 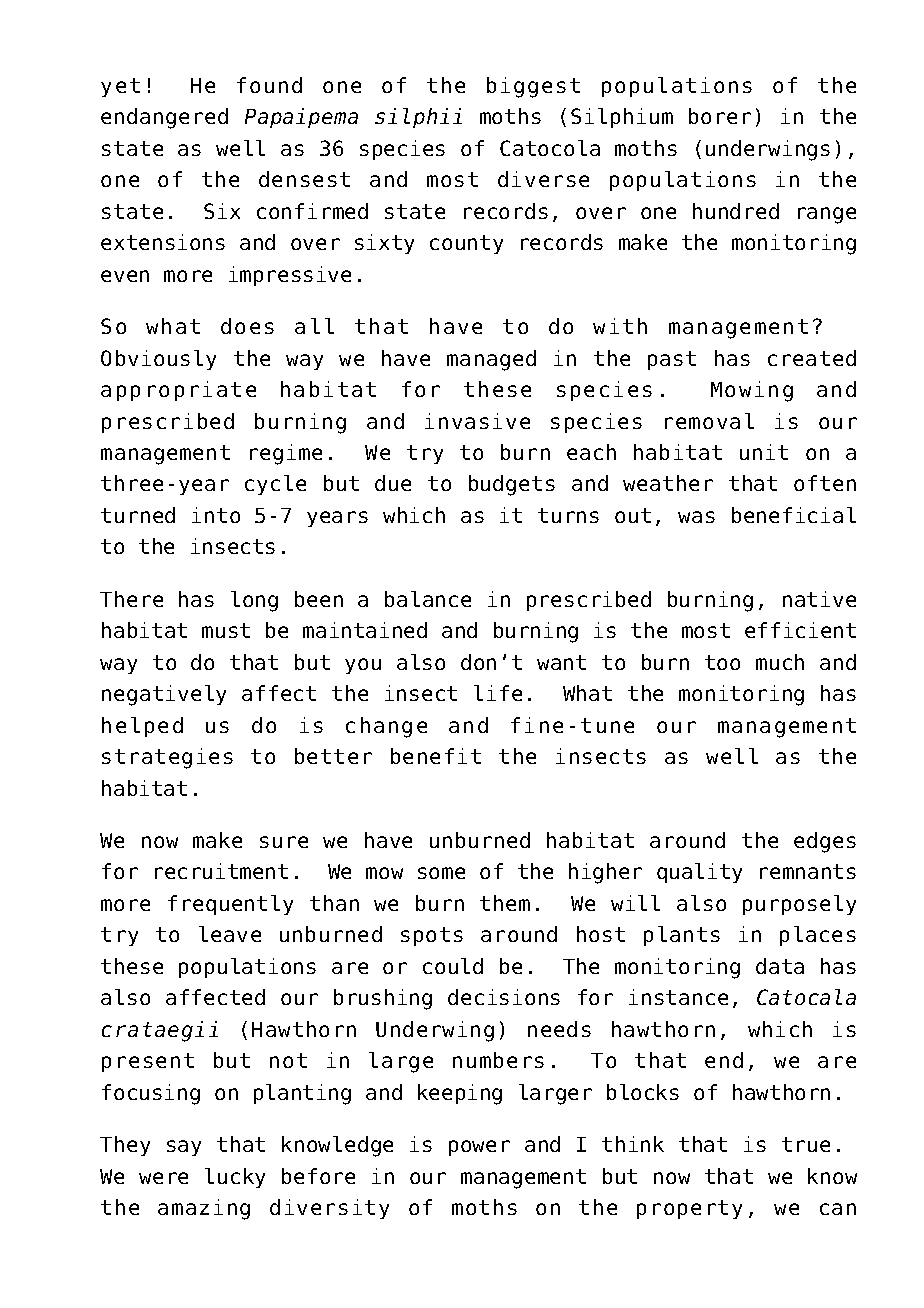 I want to click on borer, so click(x=720, y=116).
